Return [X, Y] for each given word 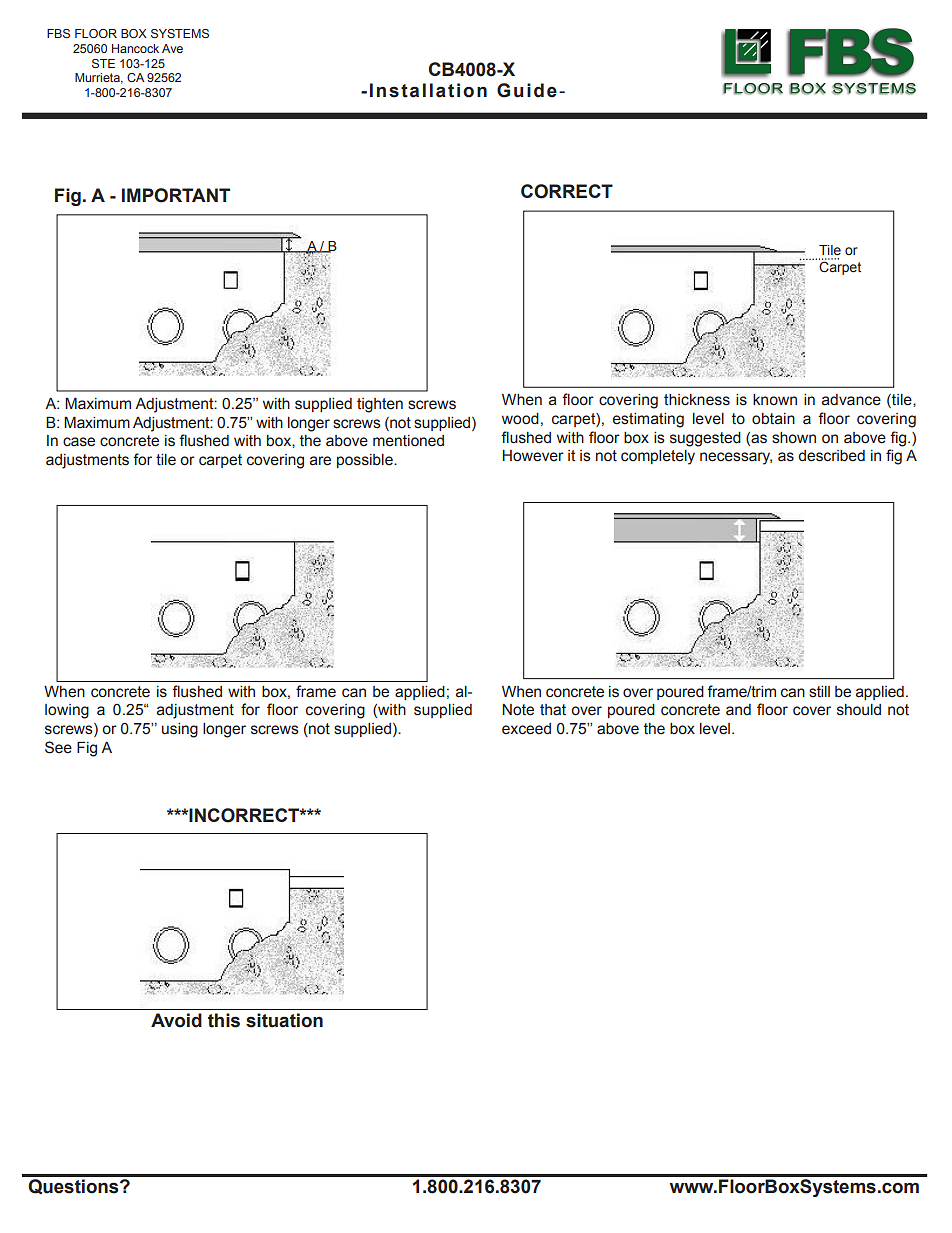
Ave [172, 48]
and [738, 710]
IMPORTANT [176, 195]
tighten [380, 405]
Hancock [135, 48]
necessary [736, 458]
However [533, 456]
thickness [697, 400]
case [79, 442]
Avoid [176, 1020]
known [775, 400]
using [180, 730]
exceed [526, 729]
